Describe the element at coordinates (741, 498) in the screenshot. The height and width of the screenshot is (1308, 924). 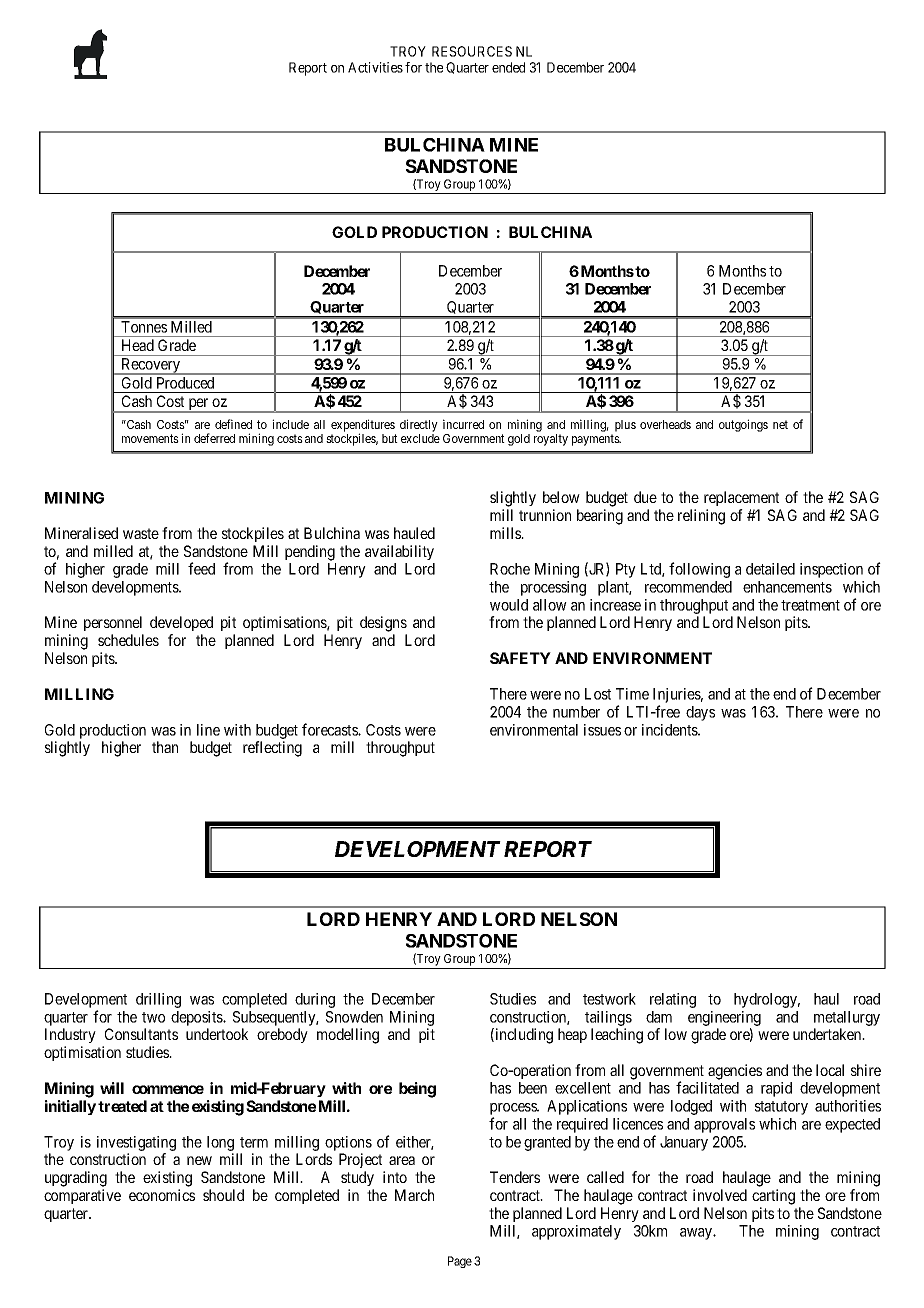
I see `replacement` at that location.
